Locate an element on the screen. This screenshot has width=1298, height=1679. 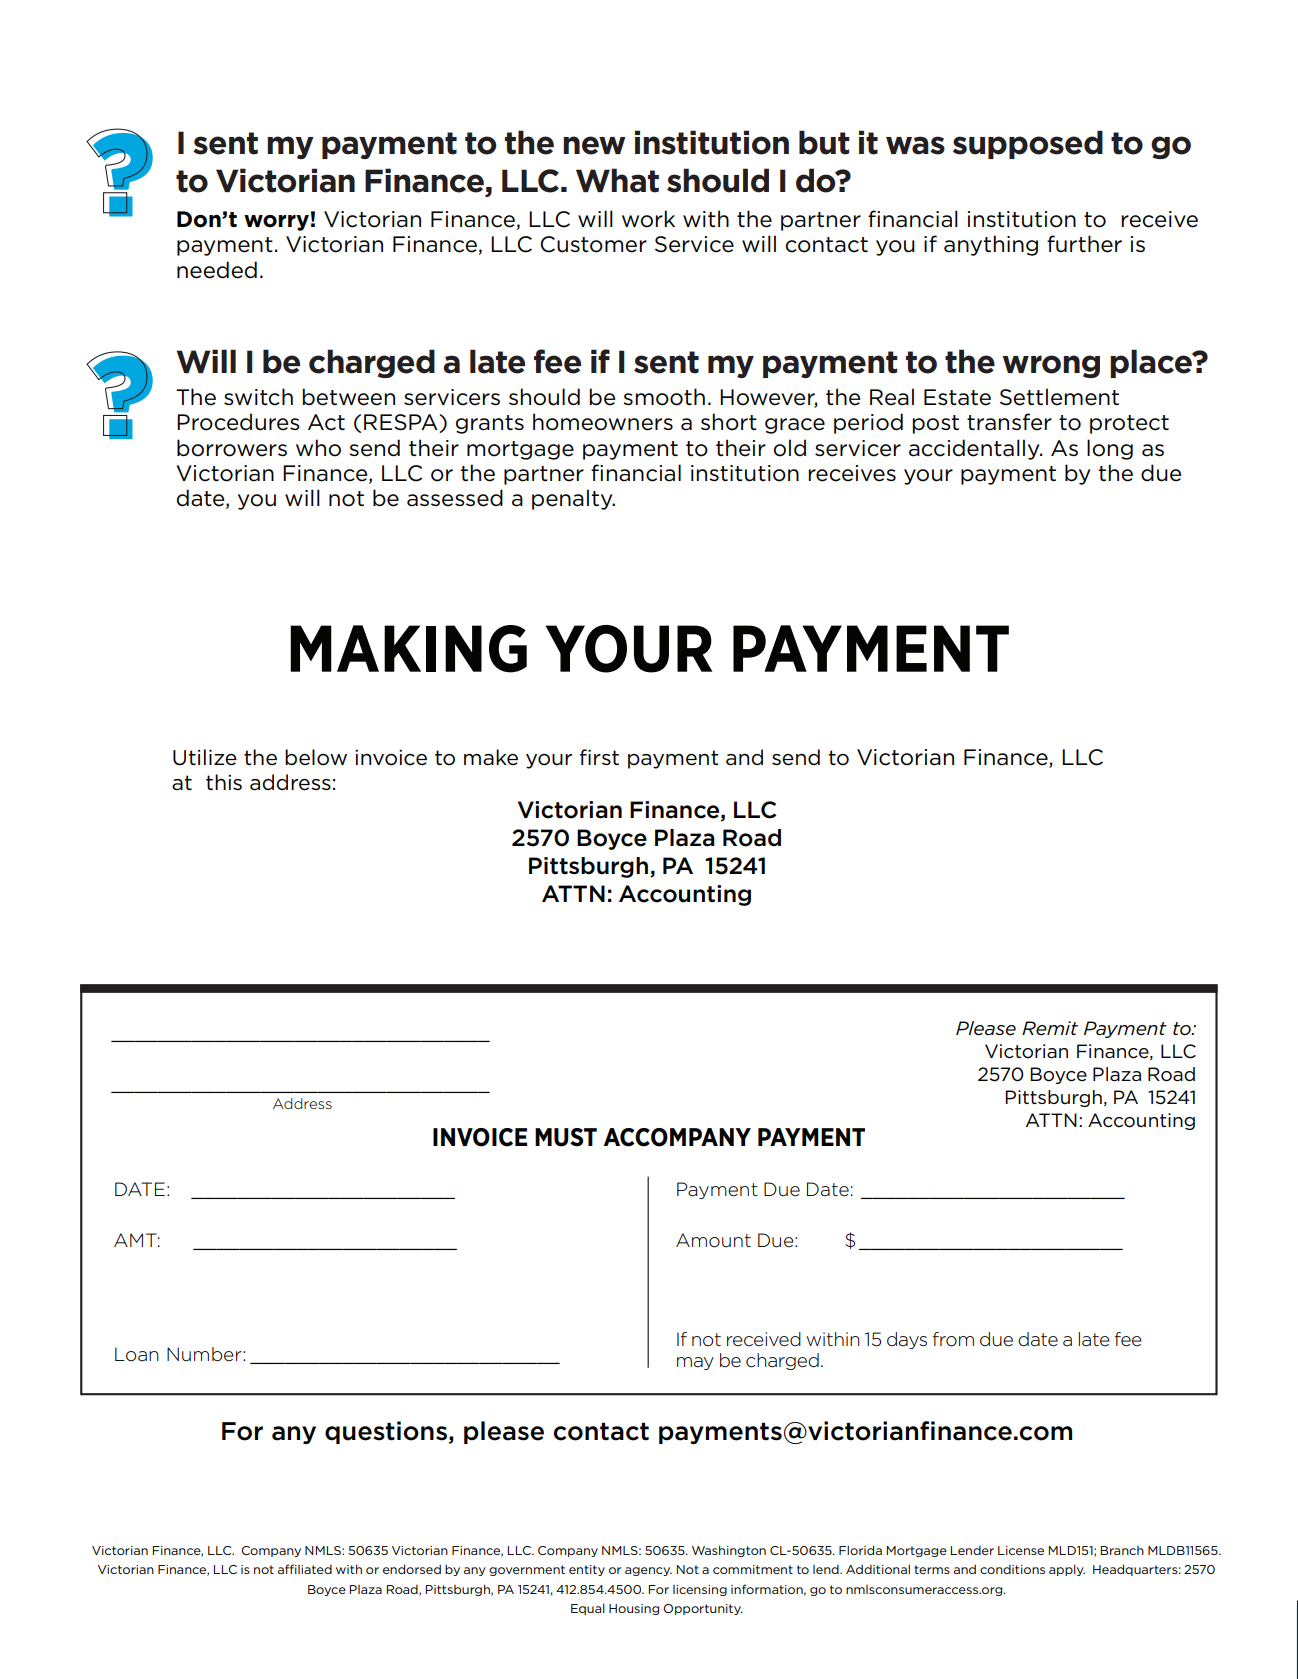
What is located at coordinates (617, 180).
